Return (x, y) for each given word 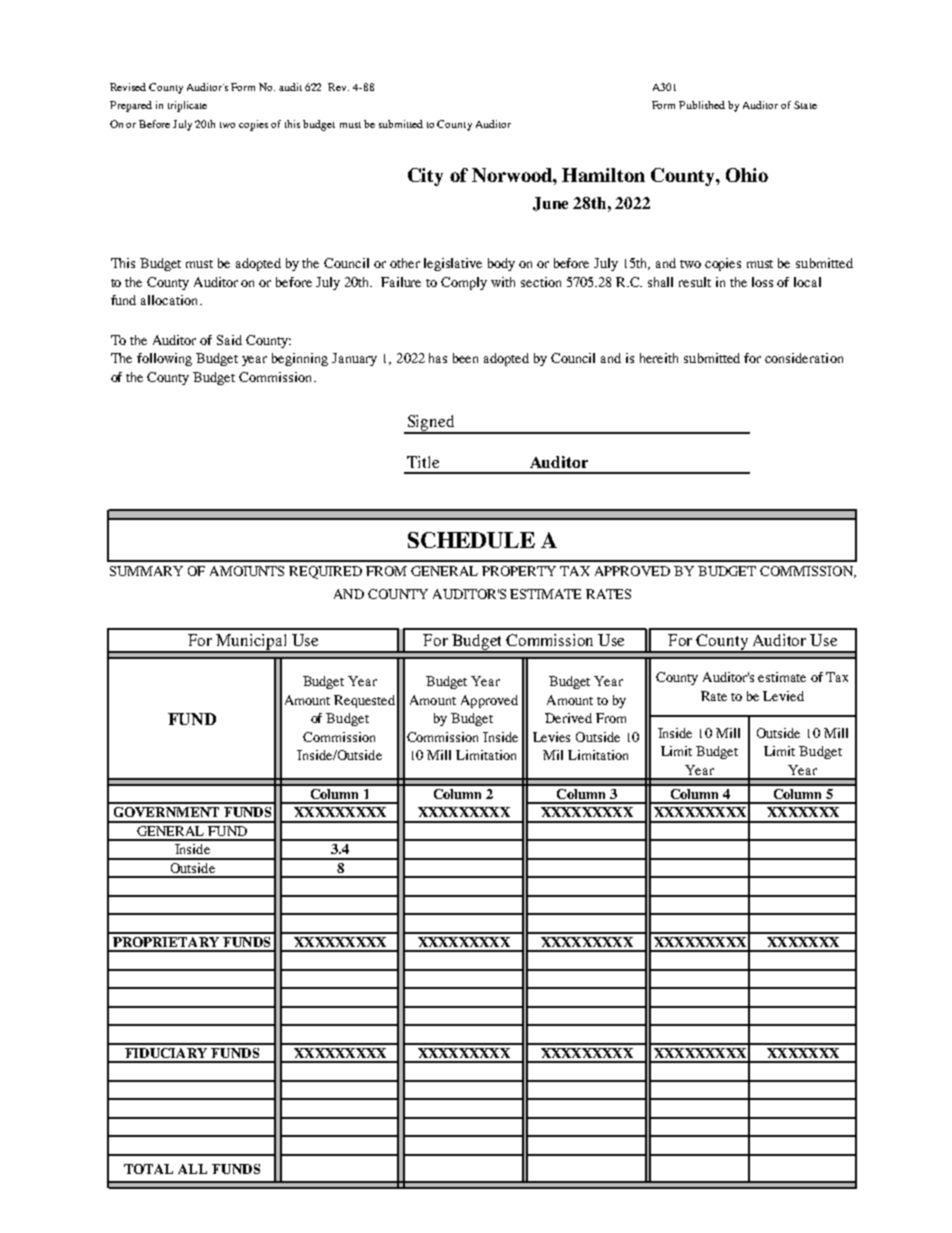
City (425, 177)
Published (702, 105)
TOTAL (148, 1169)
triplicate (187, 106)
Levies (551, 737)
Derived (568, 718)
